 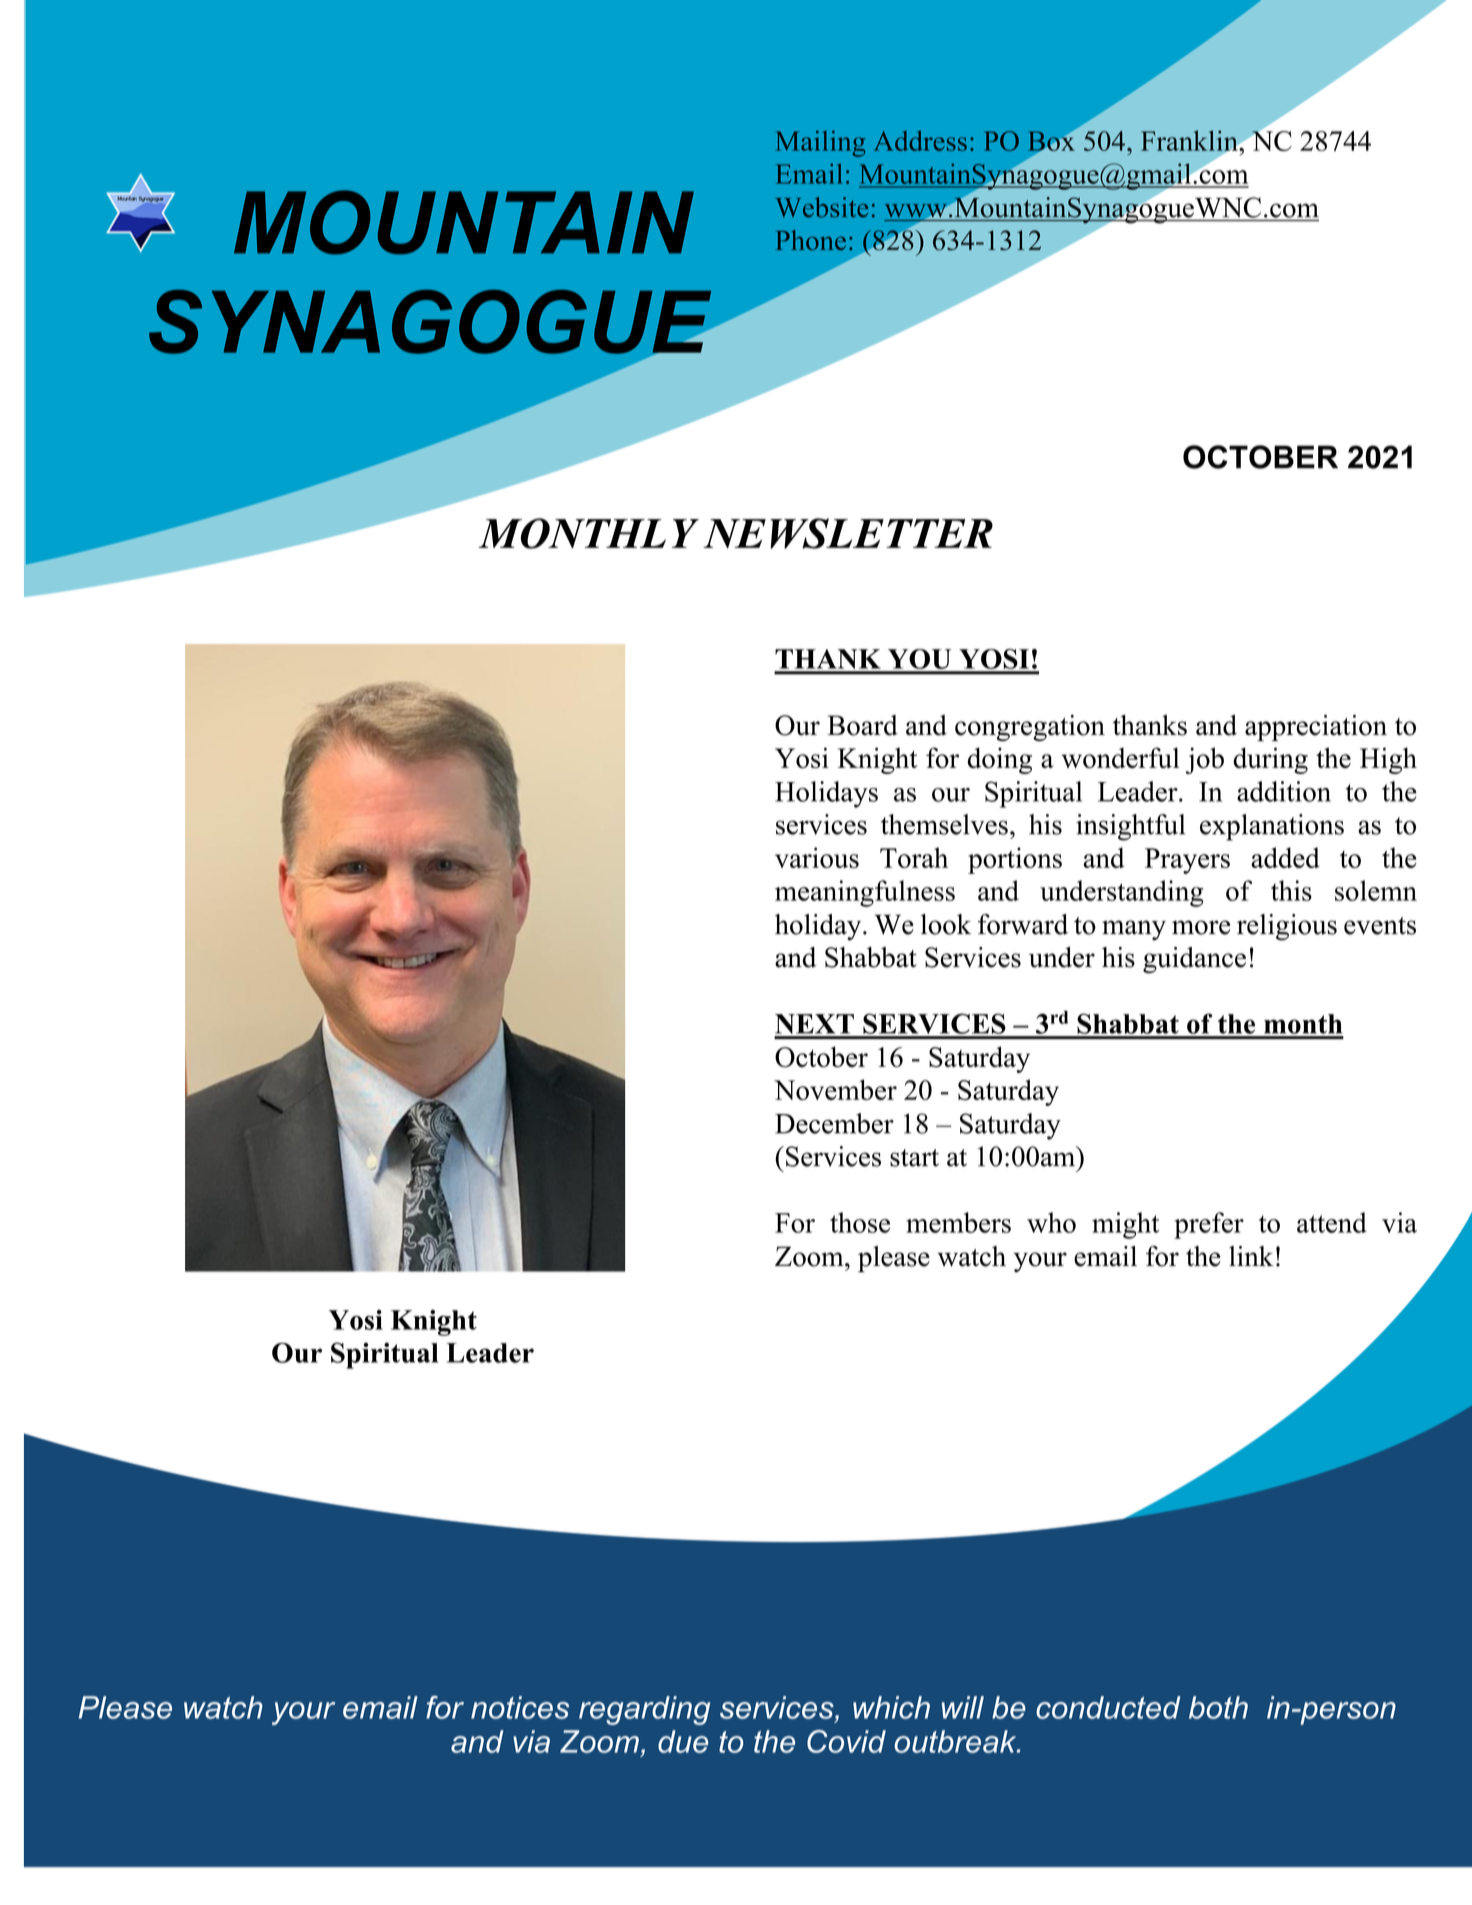 I want to click on look, so click(x=946, y=924).
